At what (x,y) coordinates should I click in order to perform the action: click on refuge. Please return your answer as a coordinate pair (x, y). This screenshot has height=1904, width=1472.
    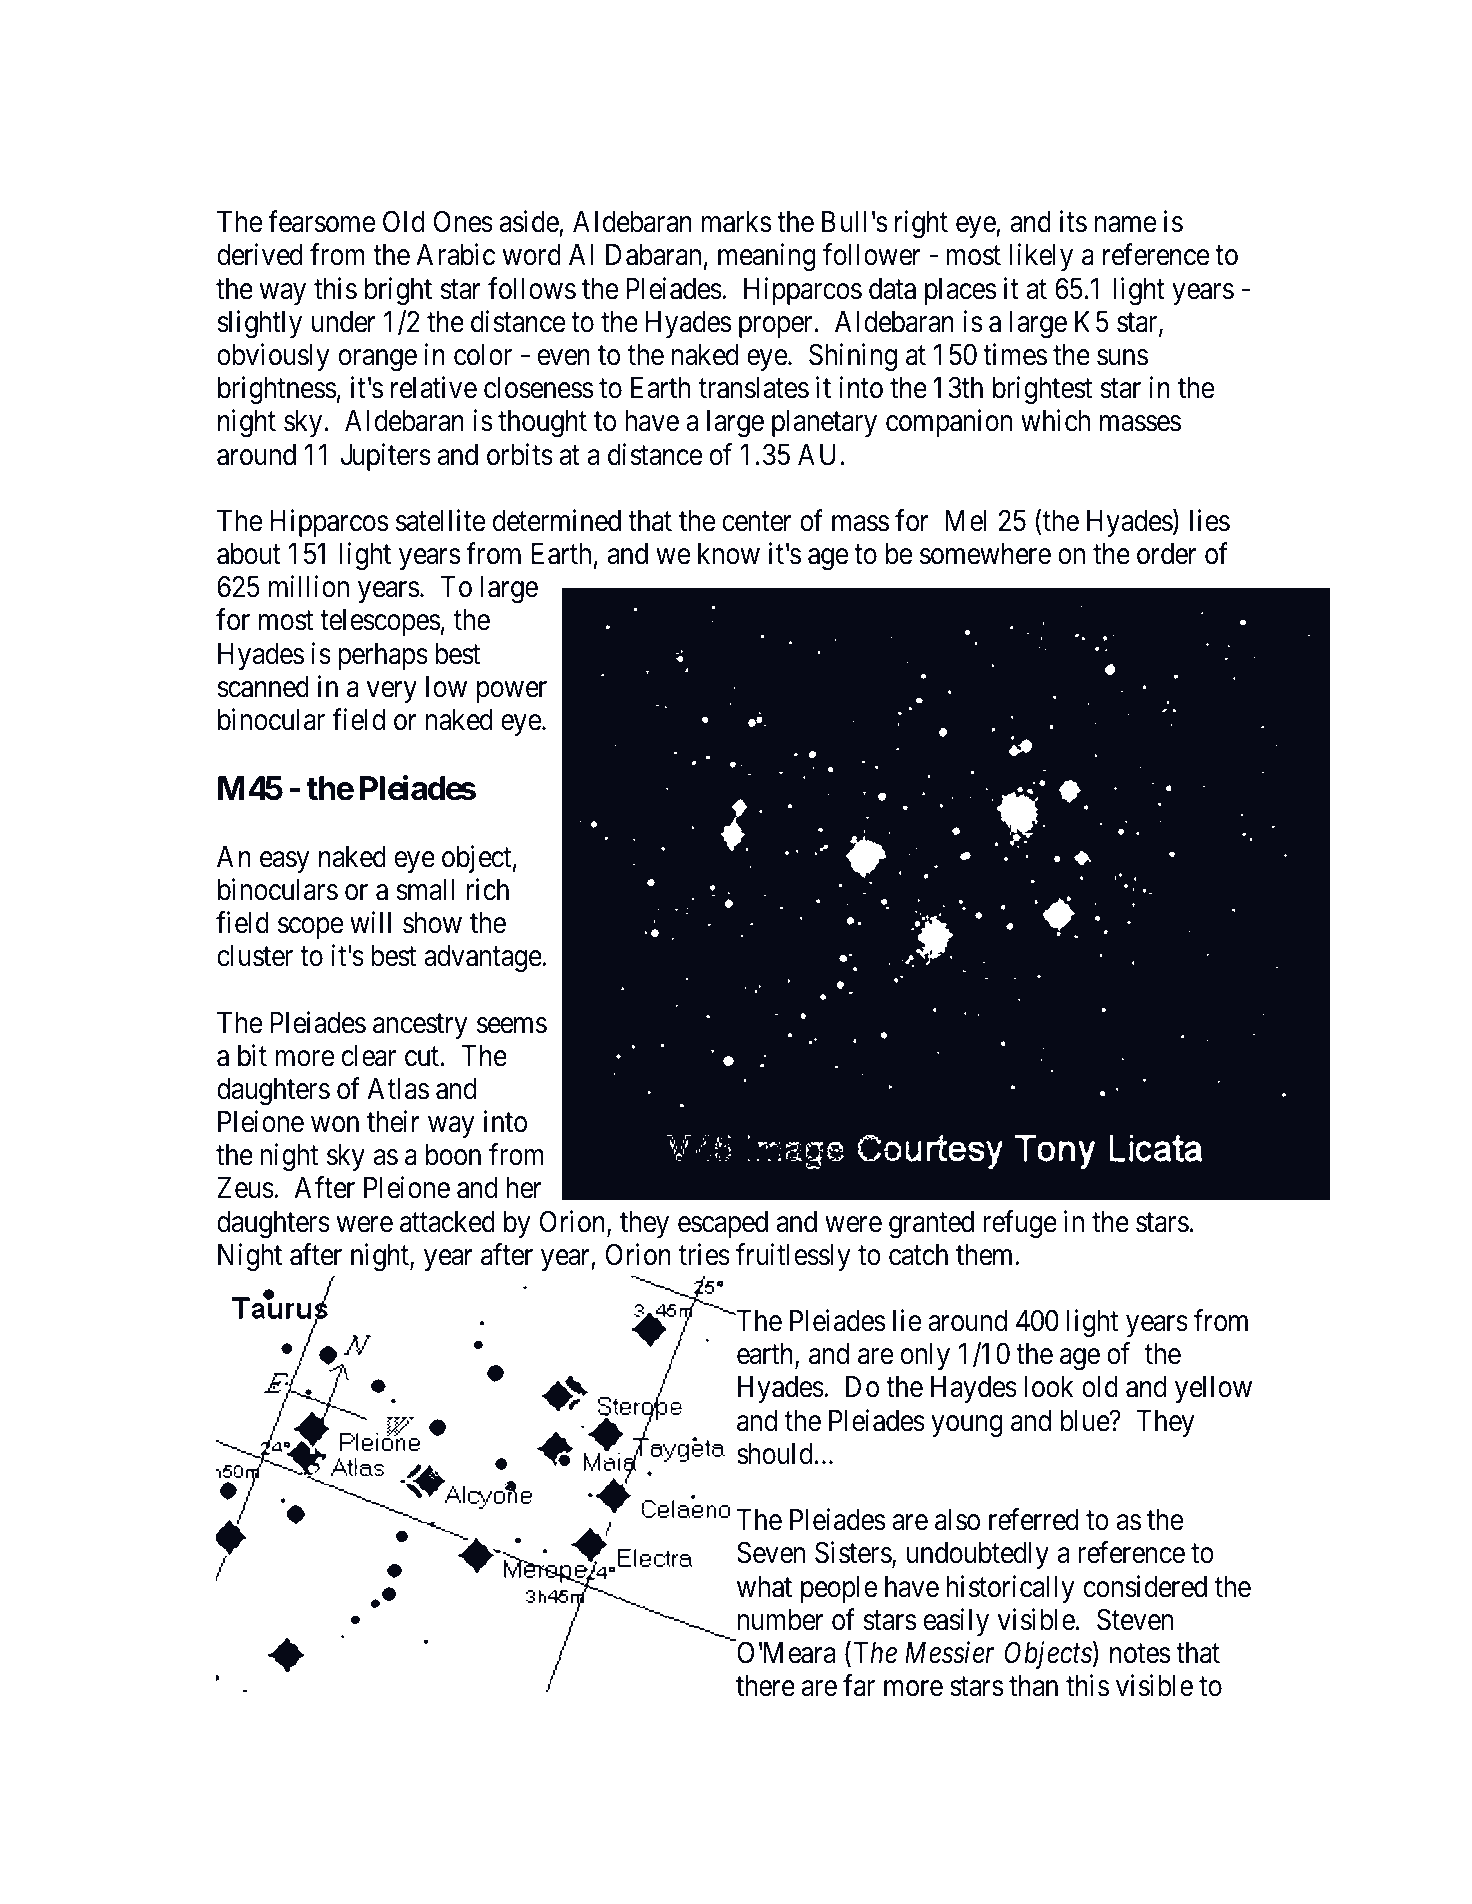
    Looking at the image, I should click on (1020, 1224).
